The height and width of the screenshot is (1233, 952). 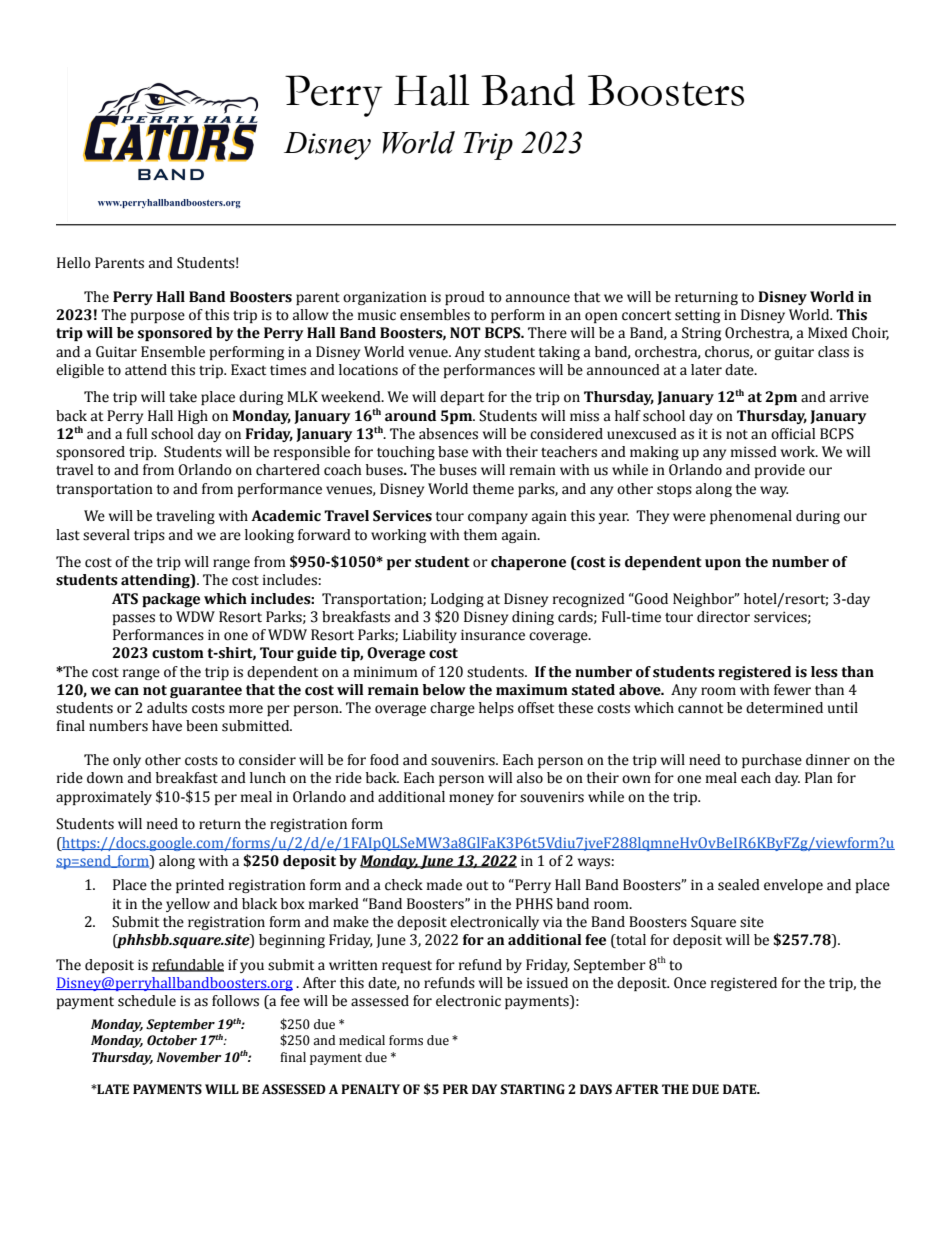 I want to click on proud, so click(x=465, y=298).
